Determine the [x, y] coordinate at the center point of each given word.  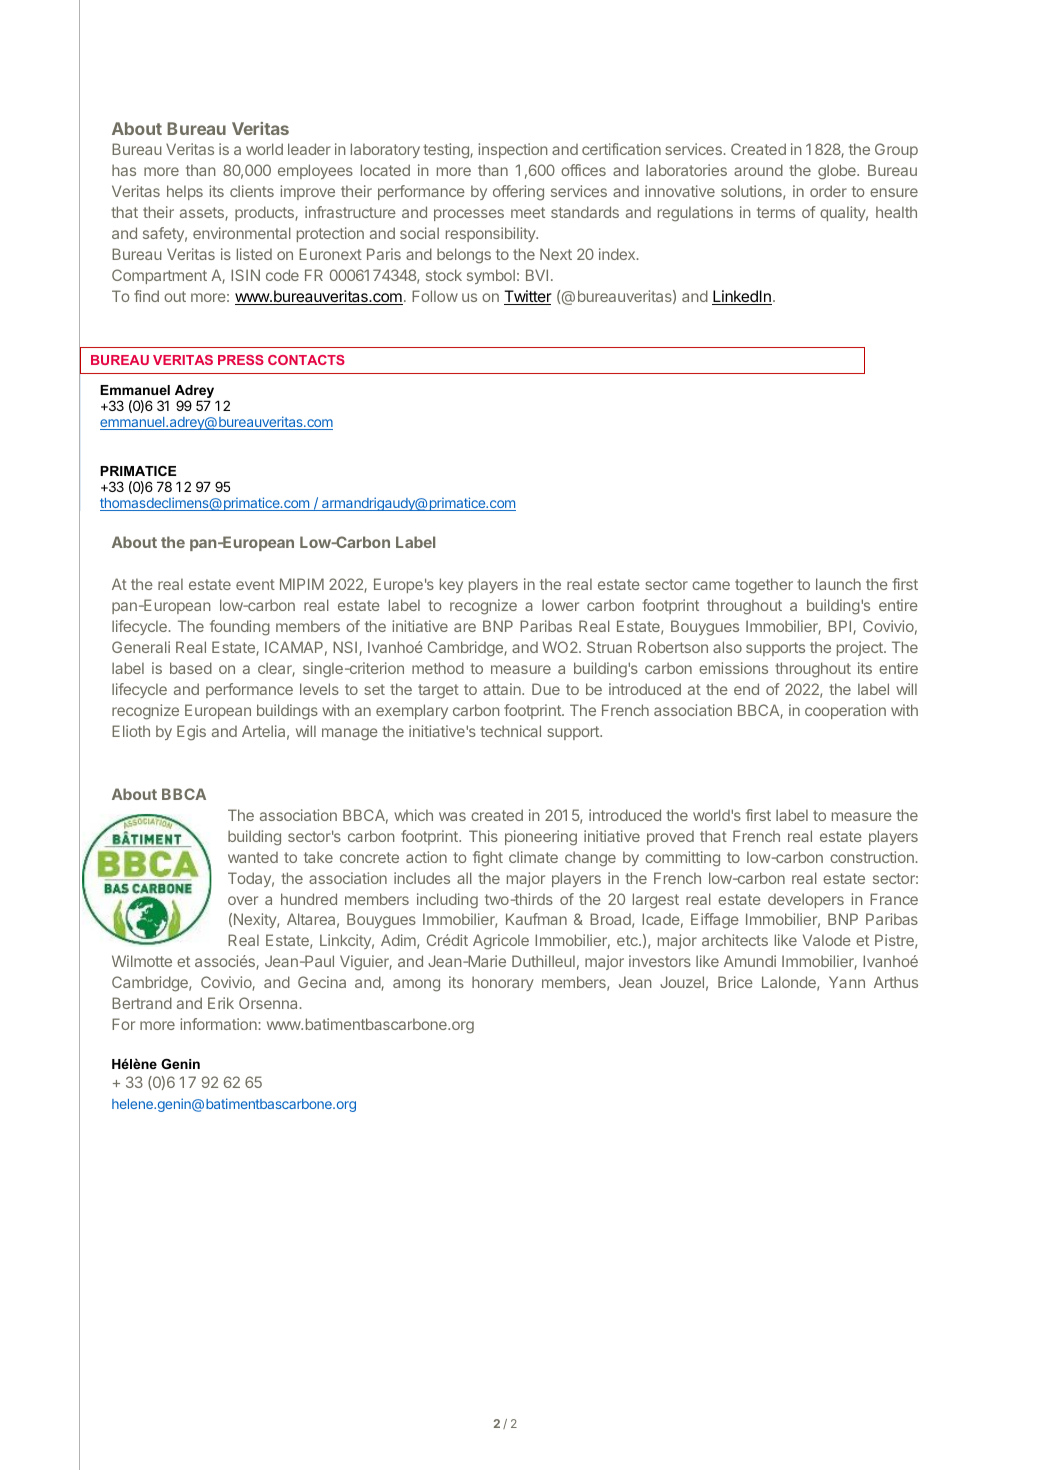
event [255, 584]
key [451, 585]
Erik [221, 1003]
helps [185, 192]
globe [838, 172]
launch [838, 584]
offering [518, 193]
